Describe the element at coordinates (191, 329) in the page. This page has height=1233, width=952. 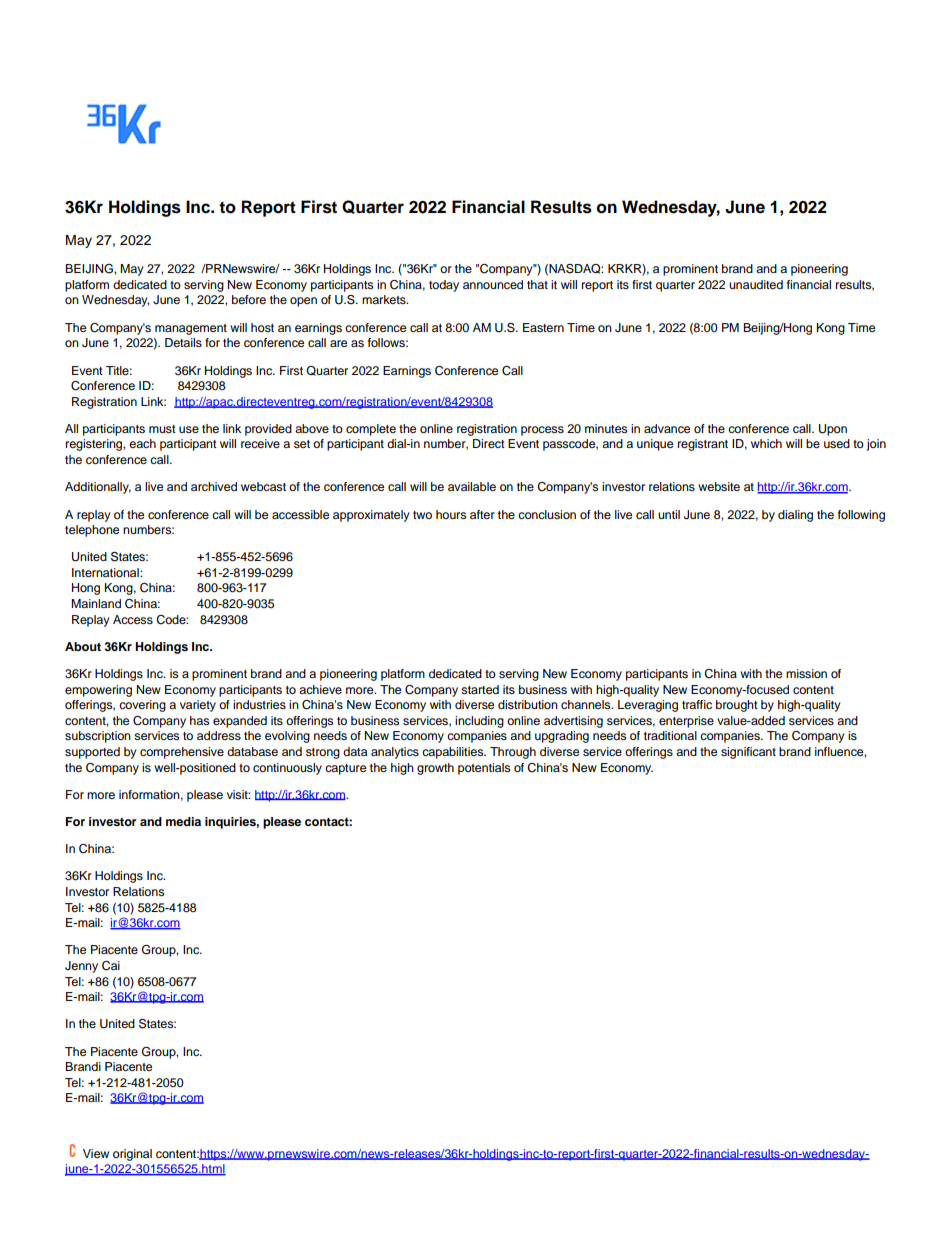
I see `management` at that location.
